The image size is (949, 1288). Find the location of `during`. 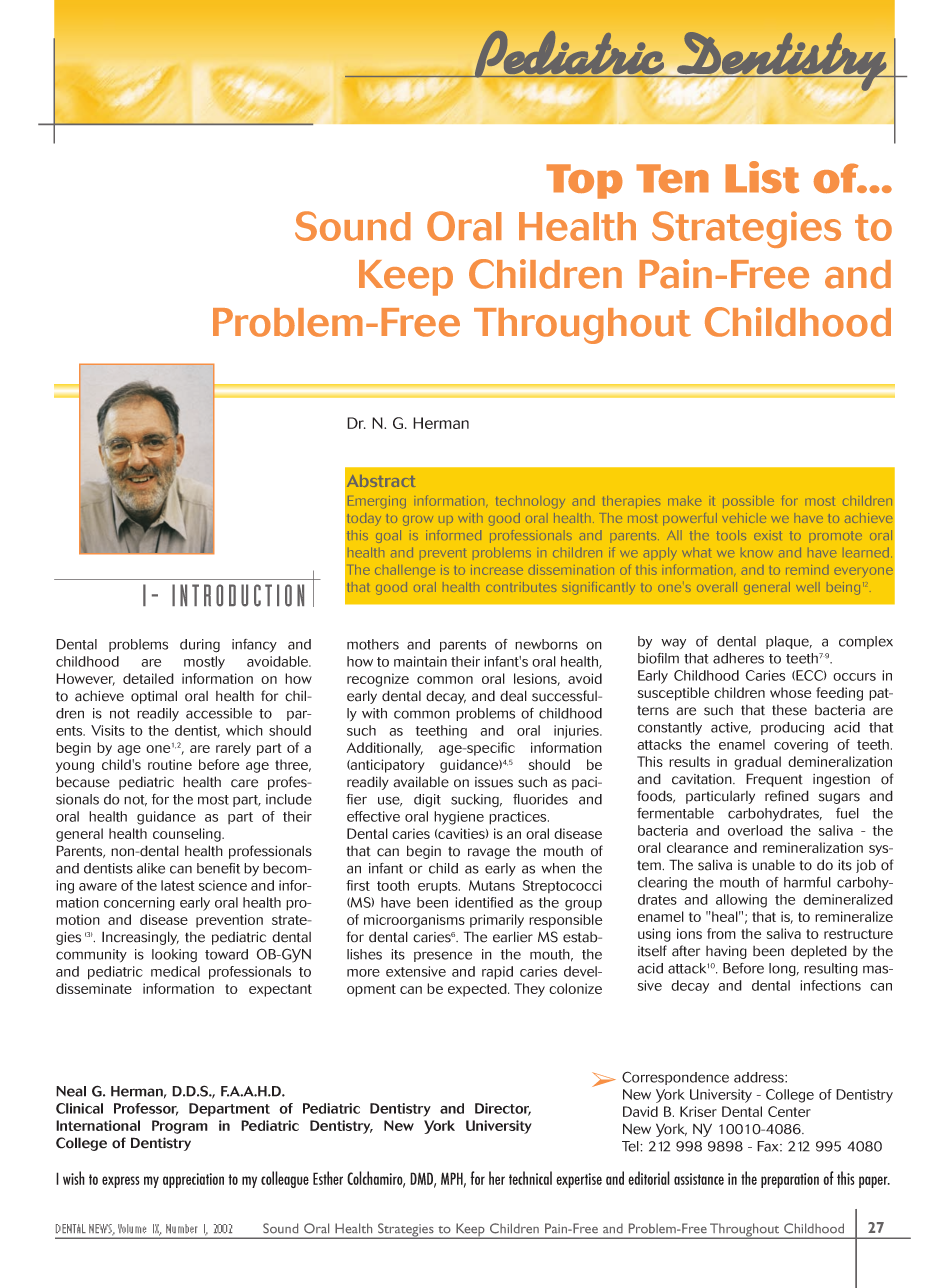

during is located at coordinates (200, 646).
